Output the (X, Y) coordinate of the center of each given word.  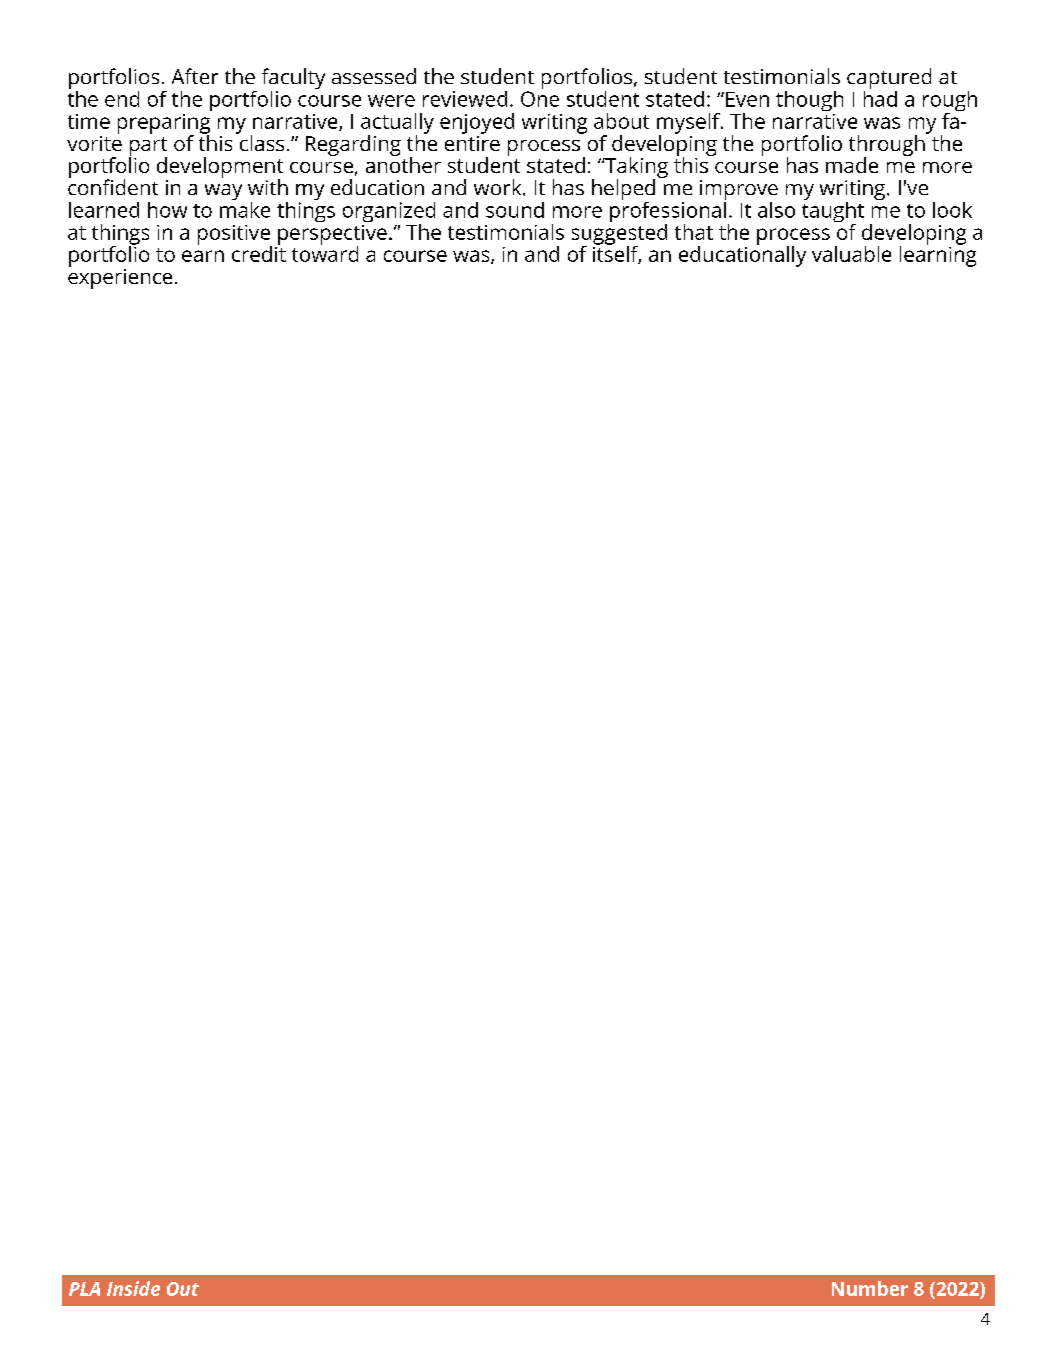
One (540, 99)
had (880, 97)
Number (870, 1288)
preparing (164, 125)
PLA (84, 1289)
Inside (133, 1288)
